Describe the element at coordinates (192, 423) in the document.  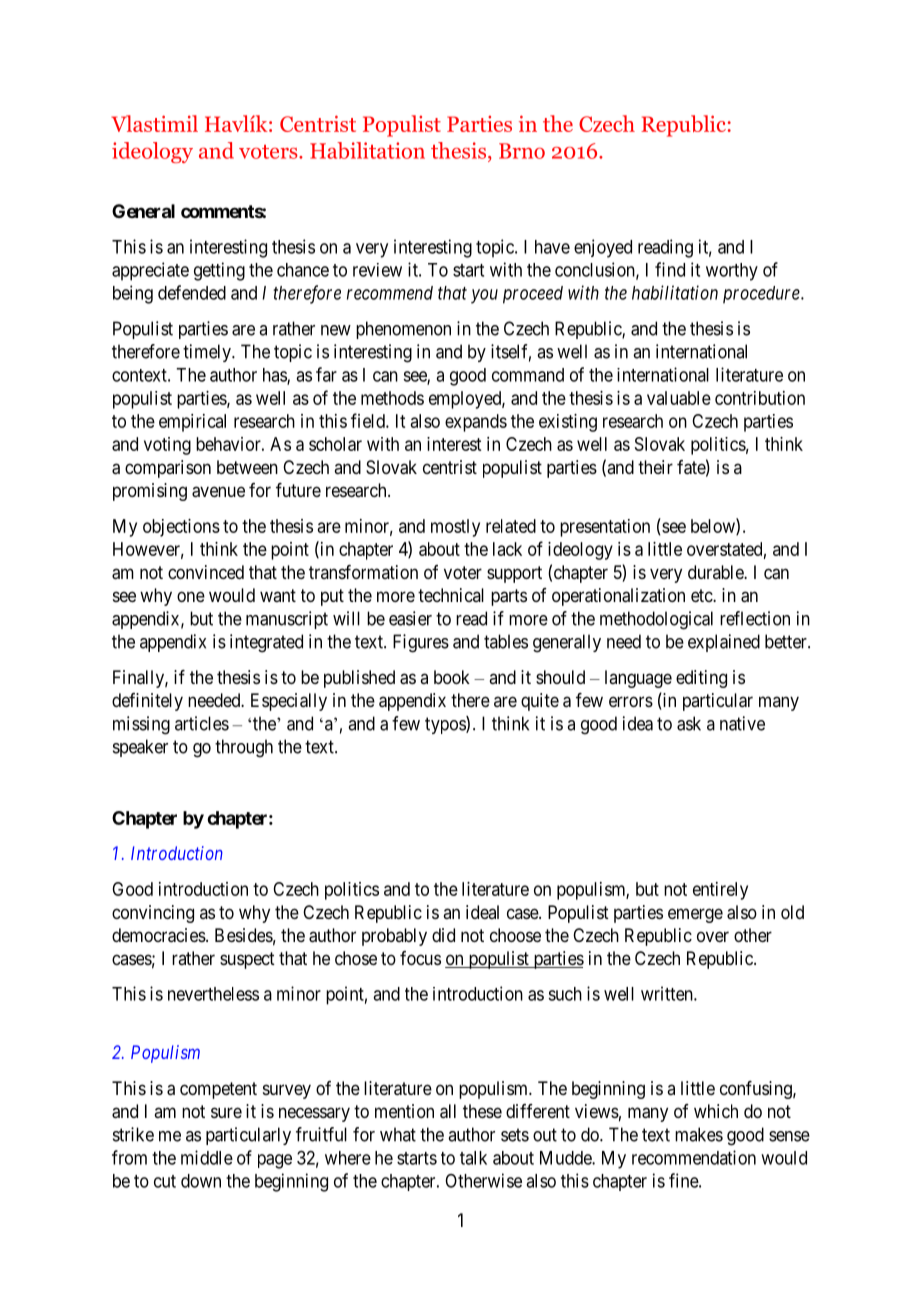
I see `empirical` at that location.
